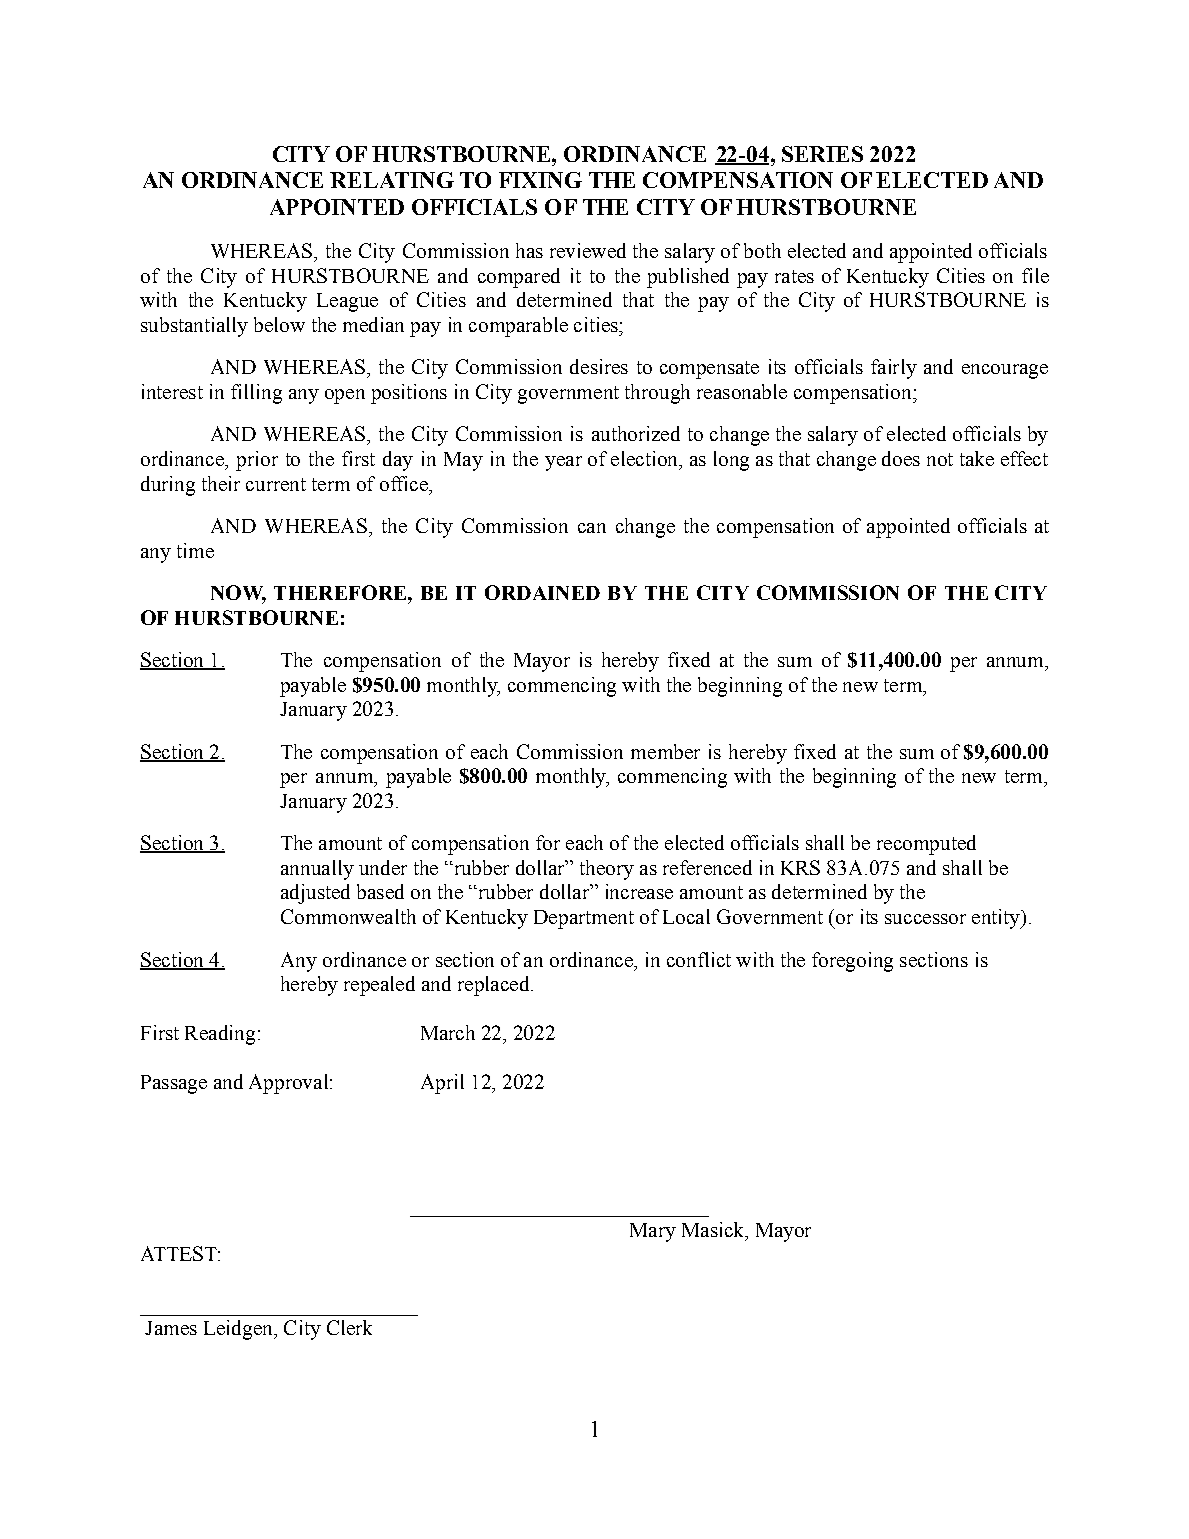 This page has height=1539, width=1189. What do you see at coordinates (540, 180) in the page?
I see `FIXING` at bounding box center [540, 180].
